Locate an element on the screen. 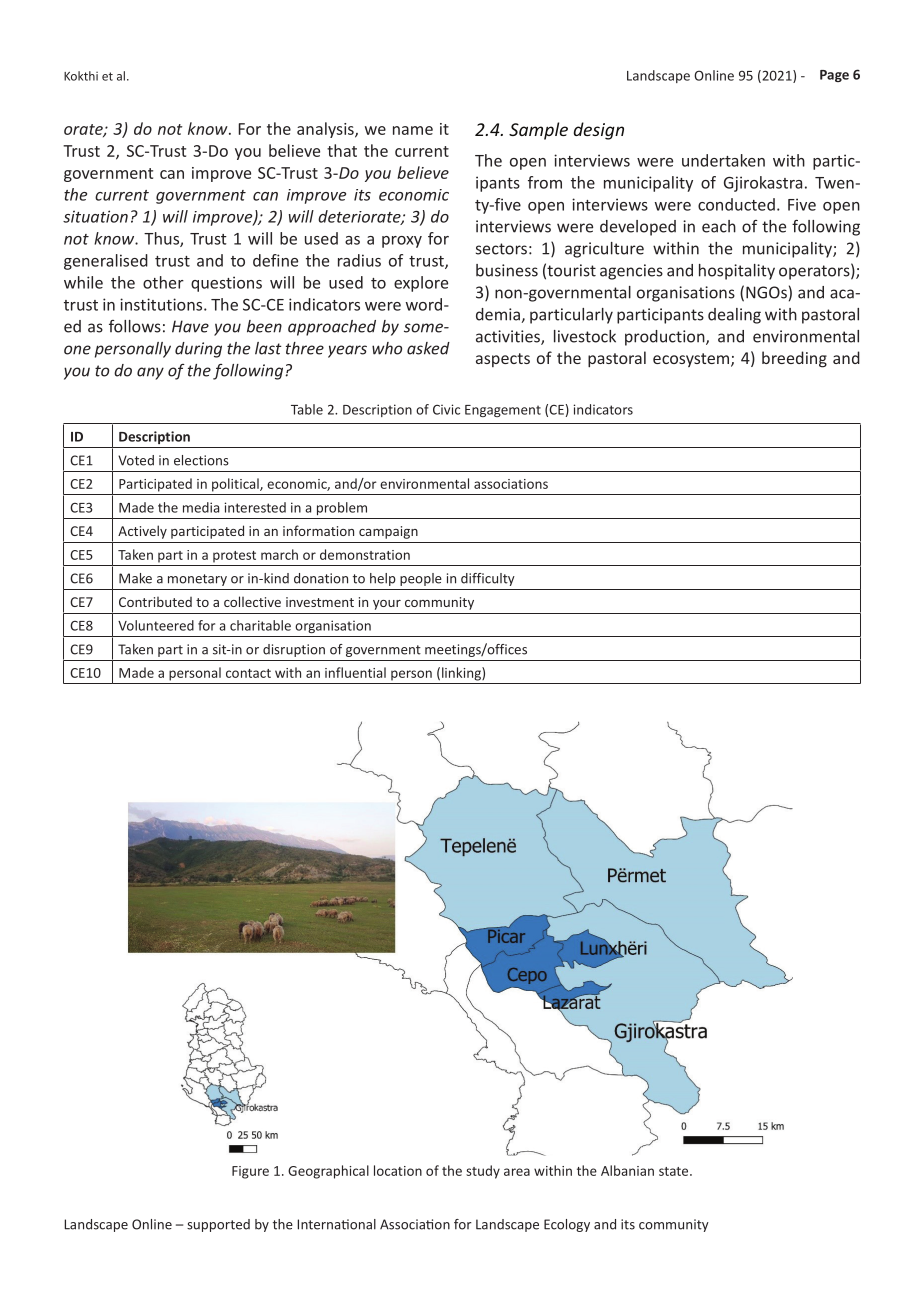  linking is located at coordinates (462, 674).
